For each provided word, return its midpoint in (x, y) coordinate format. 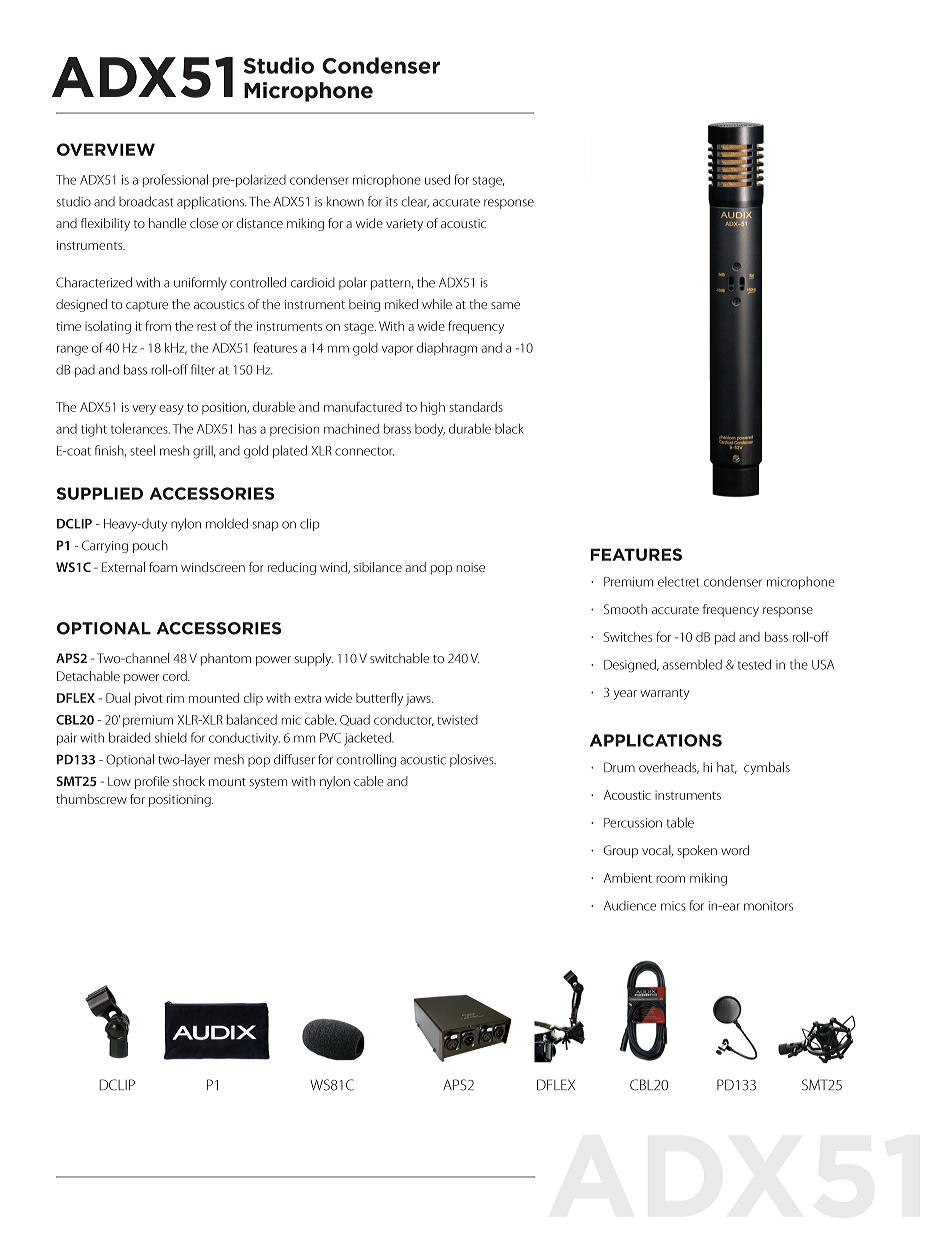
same (505, 305)
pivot (149, 699)
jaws (419, 700)
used (437, 179)
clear (415, 202)
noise (471, 567)
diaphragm (447, 349)
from (158, 325)
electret (678, 581)
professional (175, 180)
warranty (664, 694)
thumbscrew (91, 799)
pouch (150, 546)
